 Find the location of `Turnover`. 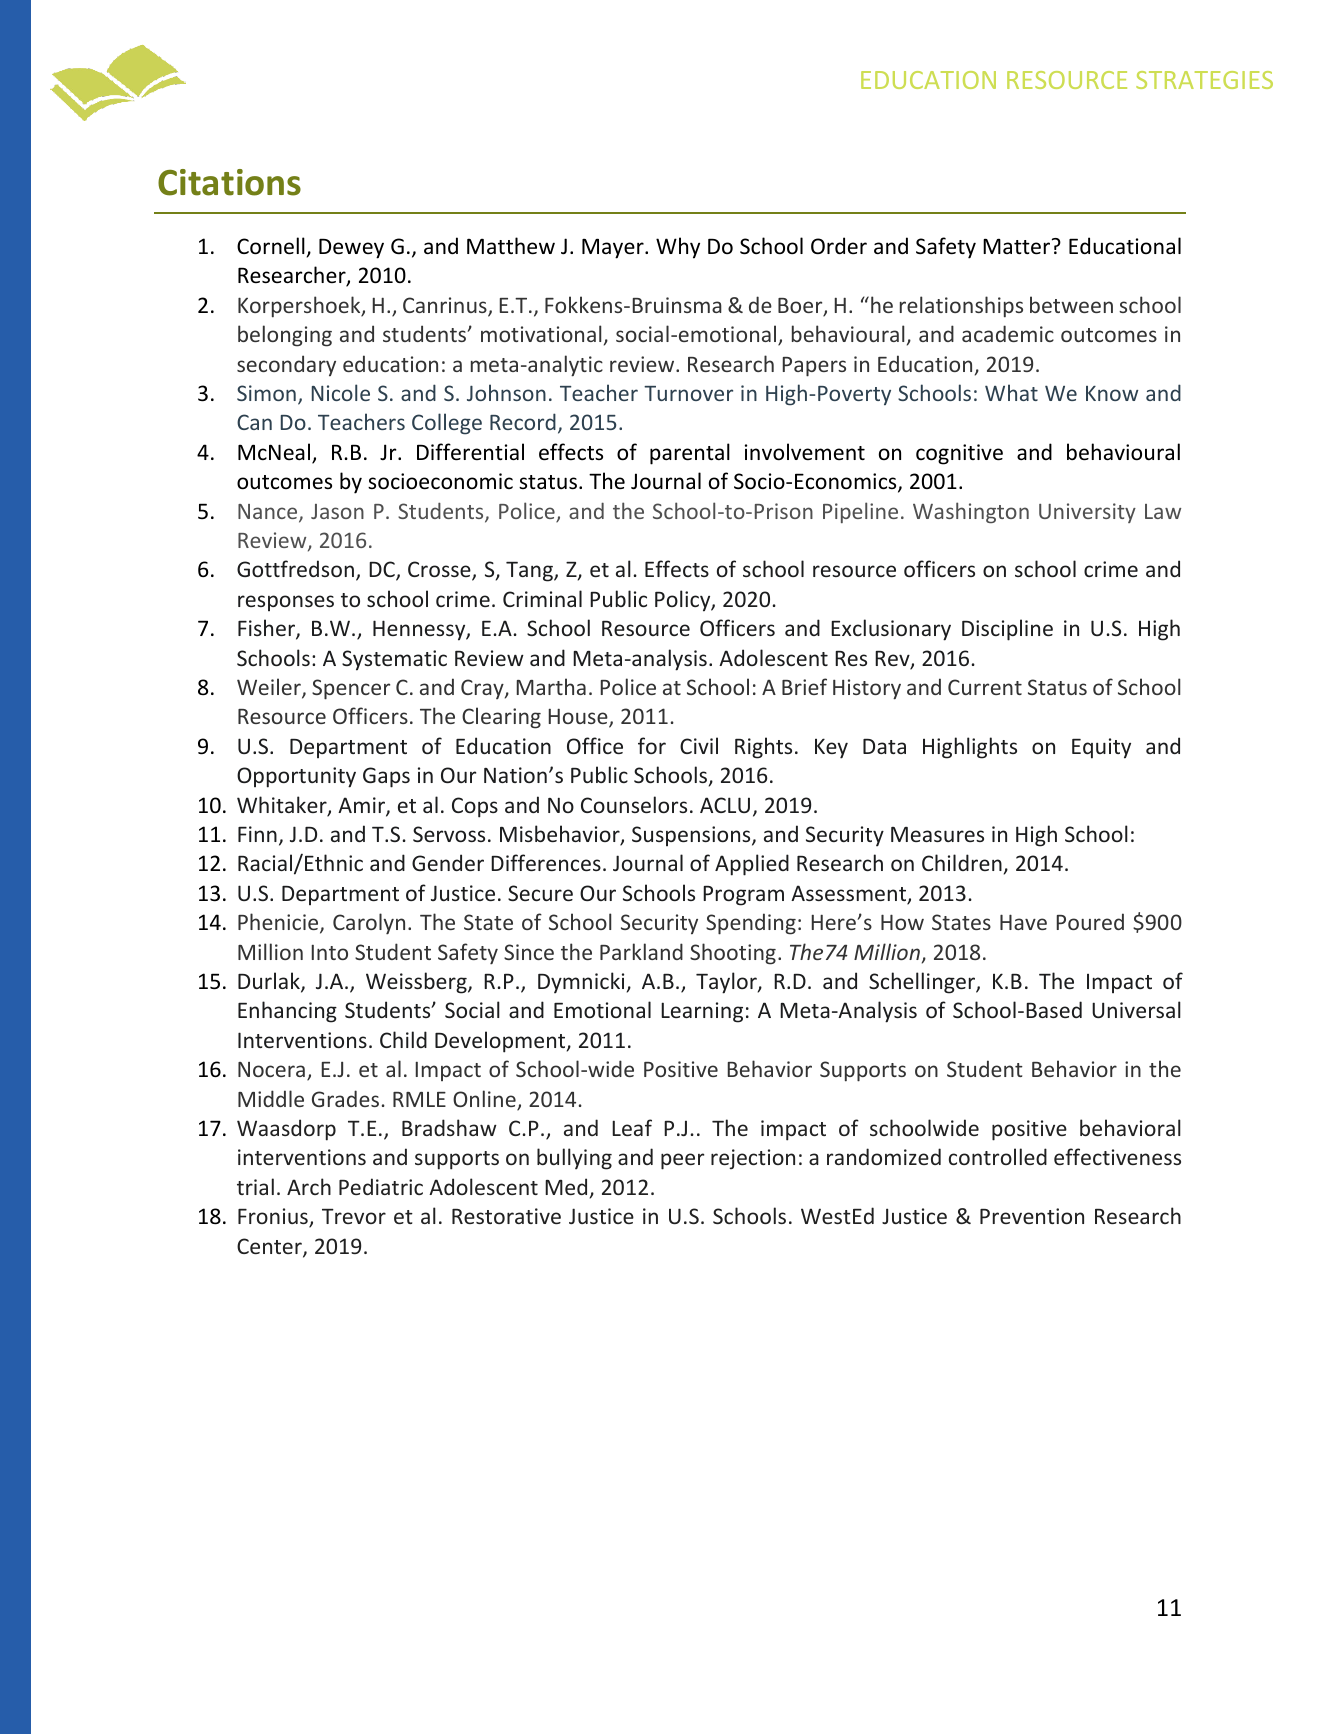

Turnover is located at coordinates (688, 393).
